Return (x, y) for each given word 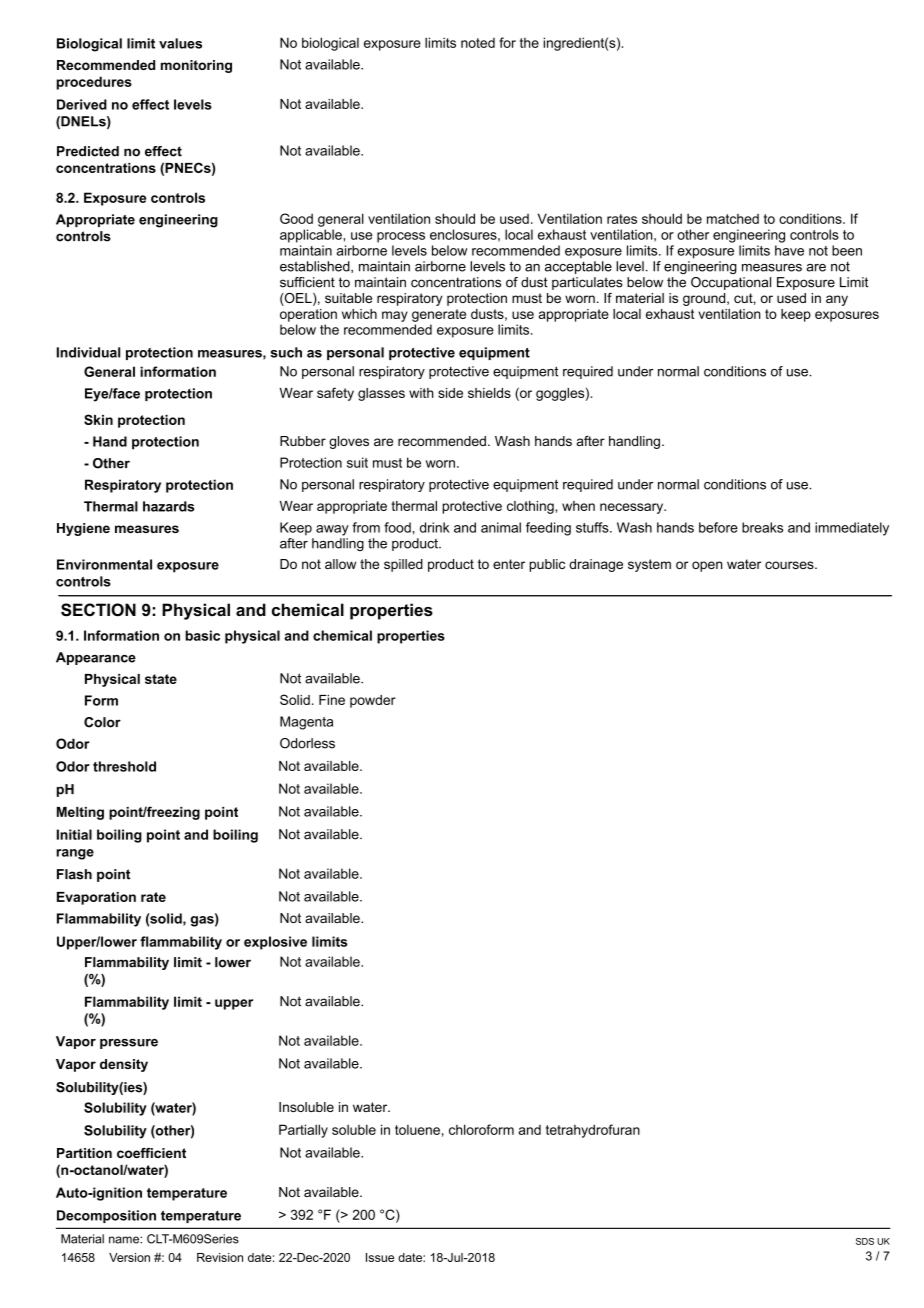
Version (129, 1257)
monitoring (196, 66)
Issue (380, 1257)
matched (733, 219)
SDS (865, 1241)
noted (478, 43)
